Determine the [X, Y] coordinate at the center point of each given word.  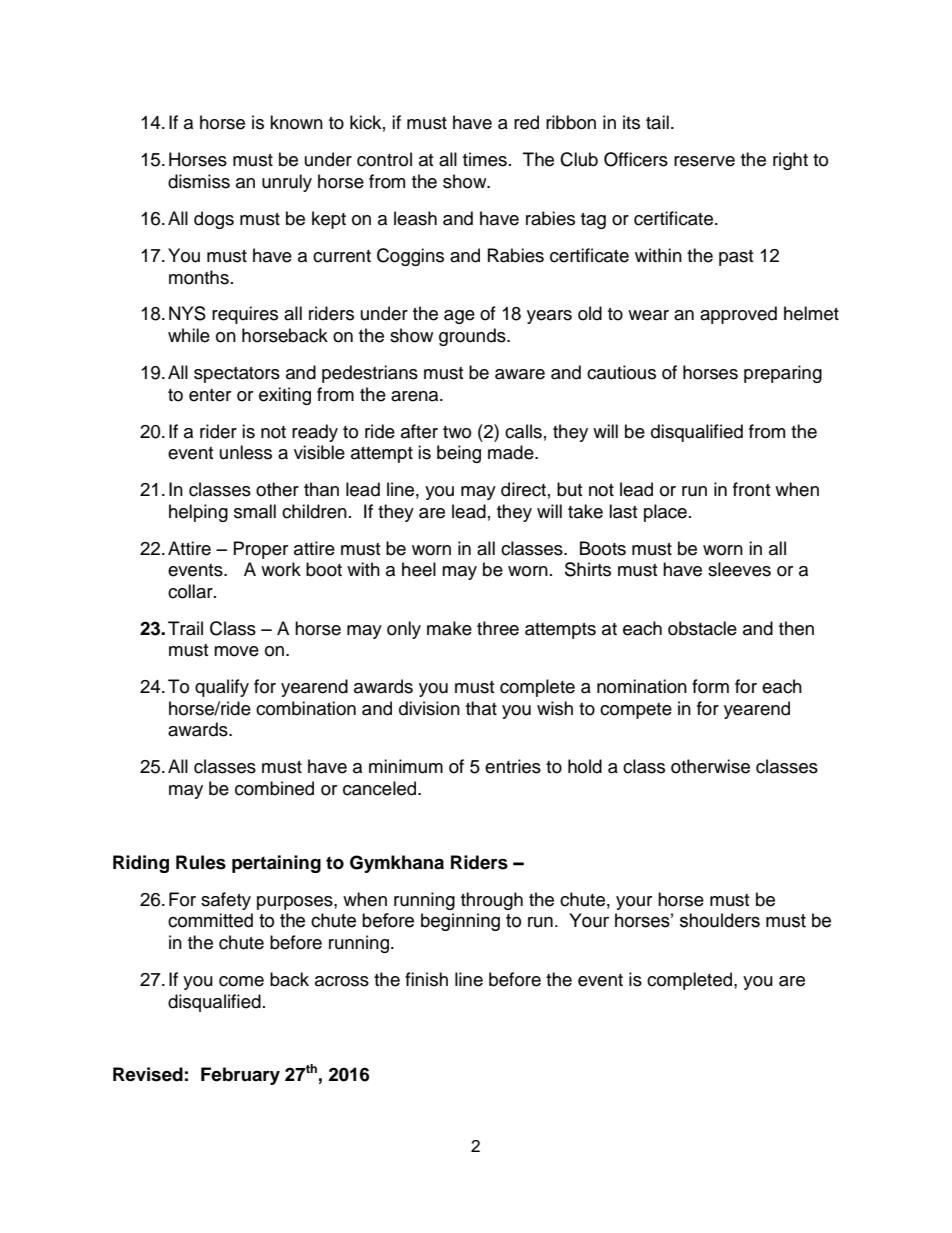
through [492, 901]
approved [738, 315]
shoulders [720, 920]
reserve [704, 161]
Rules [201, 862]
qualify [222, 688]
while [189, 335]
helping [198, 513]
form [710, 686]
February [240, 1076]
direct [523, 489]
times [485, 159]
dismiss [199, 181]
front [751, 489]
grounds [473, 337]
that [481, 708]
